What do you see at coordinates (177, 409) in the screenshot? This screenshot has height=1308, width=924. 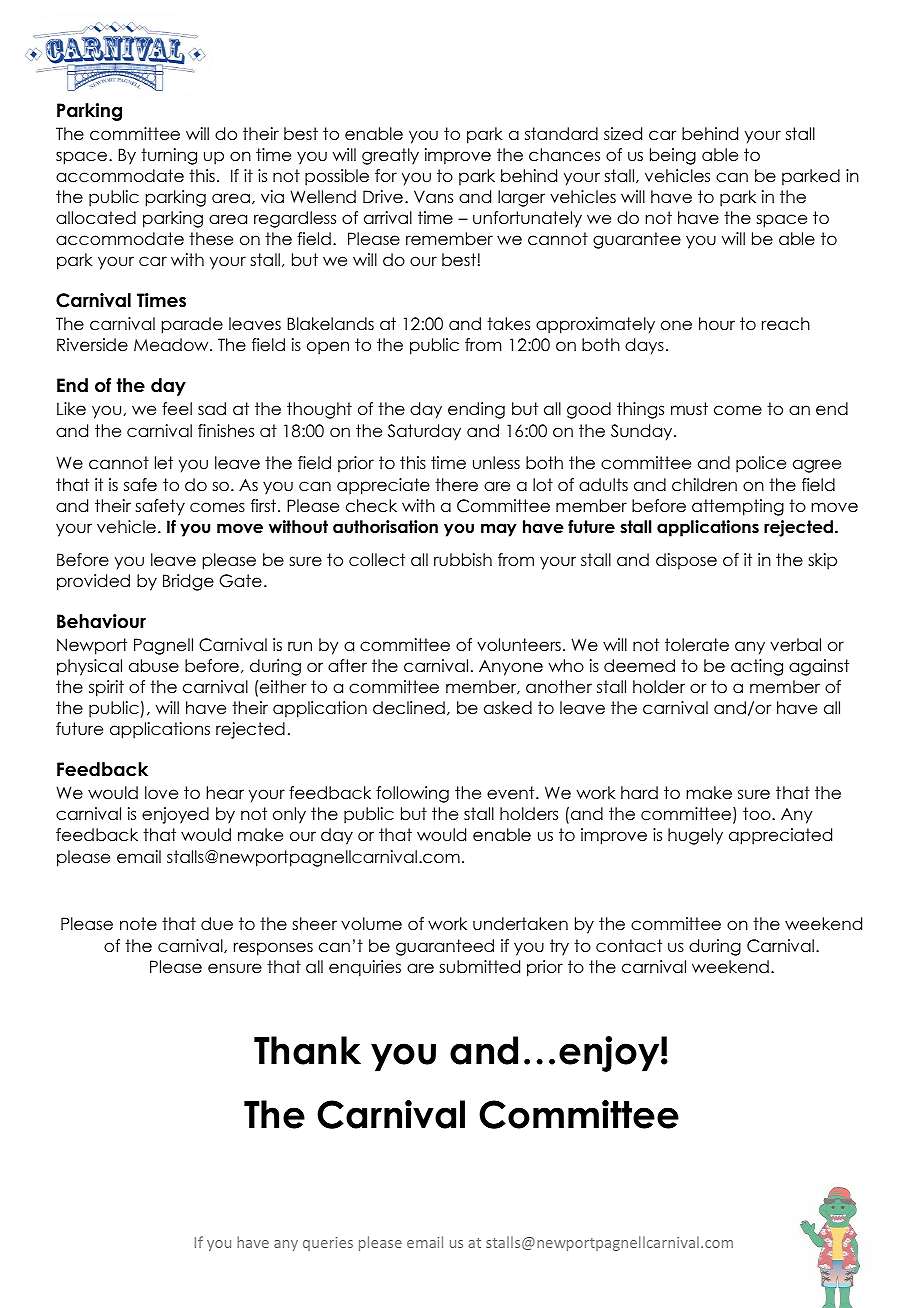 I see `feel` at bounding box center [177, 409].
